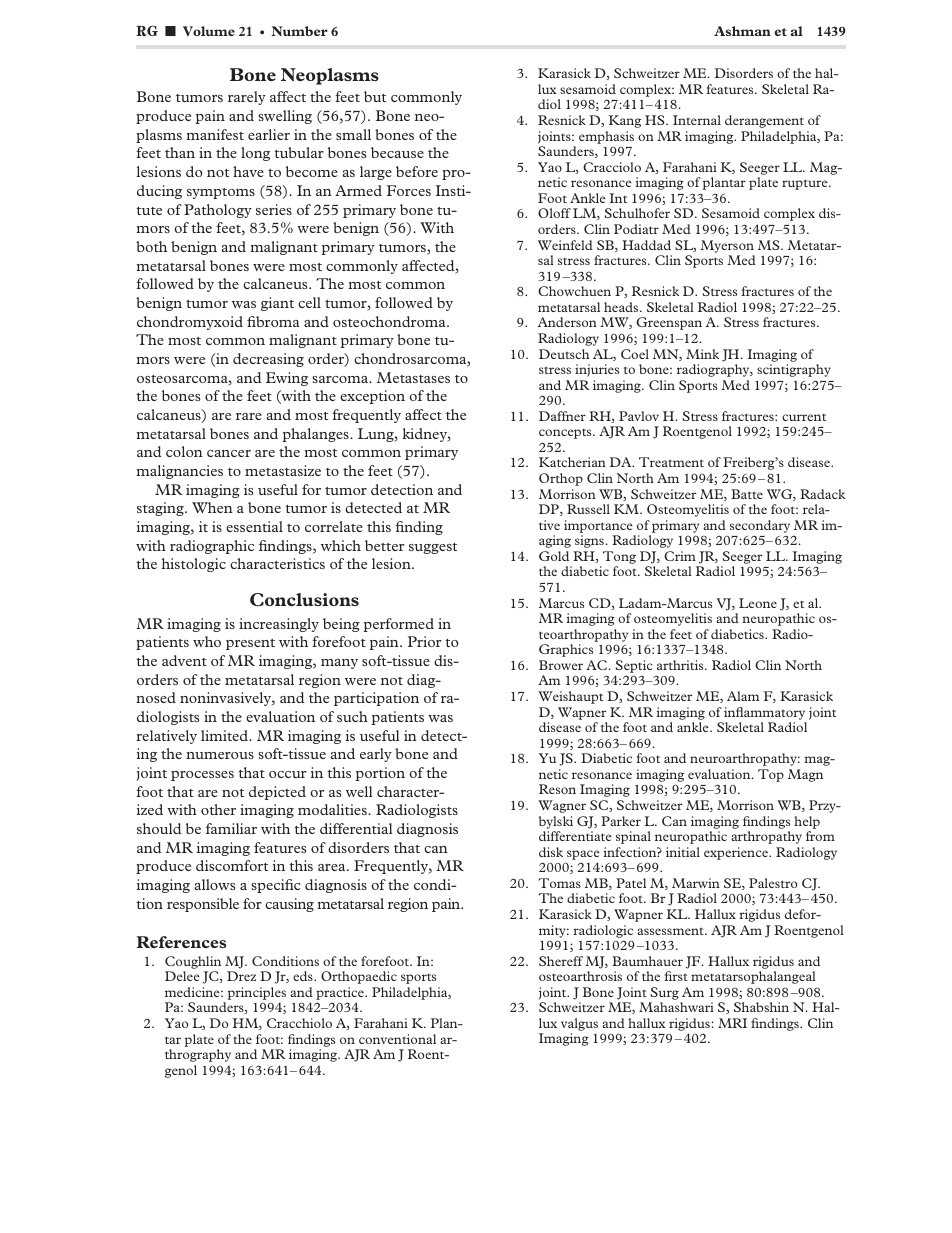 This page has height=1233, width=952. I want to click on but, so click(375, 96).
